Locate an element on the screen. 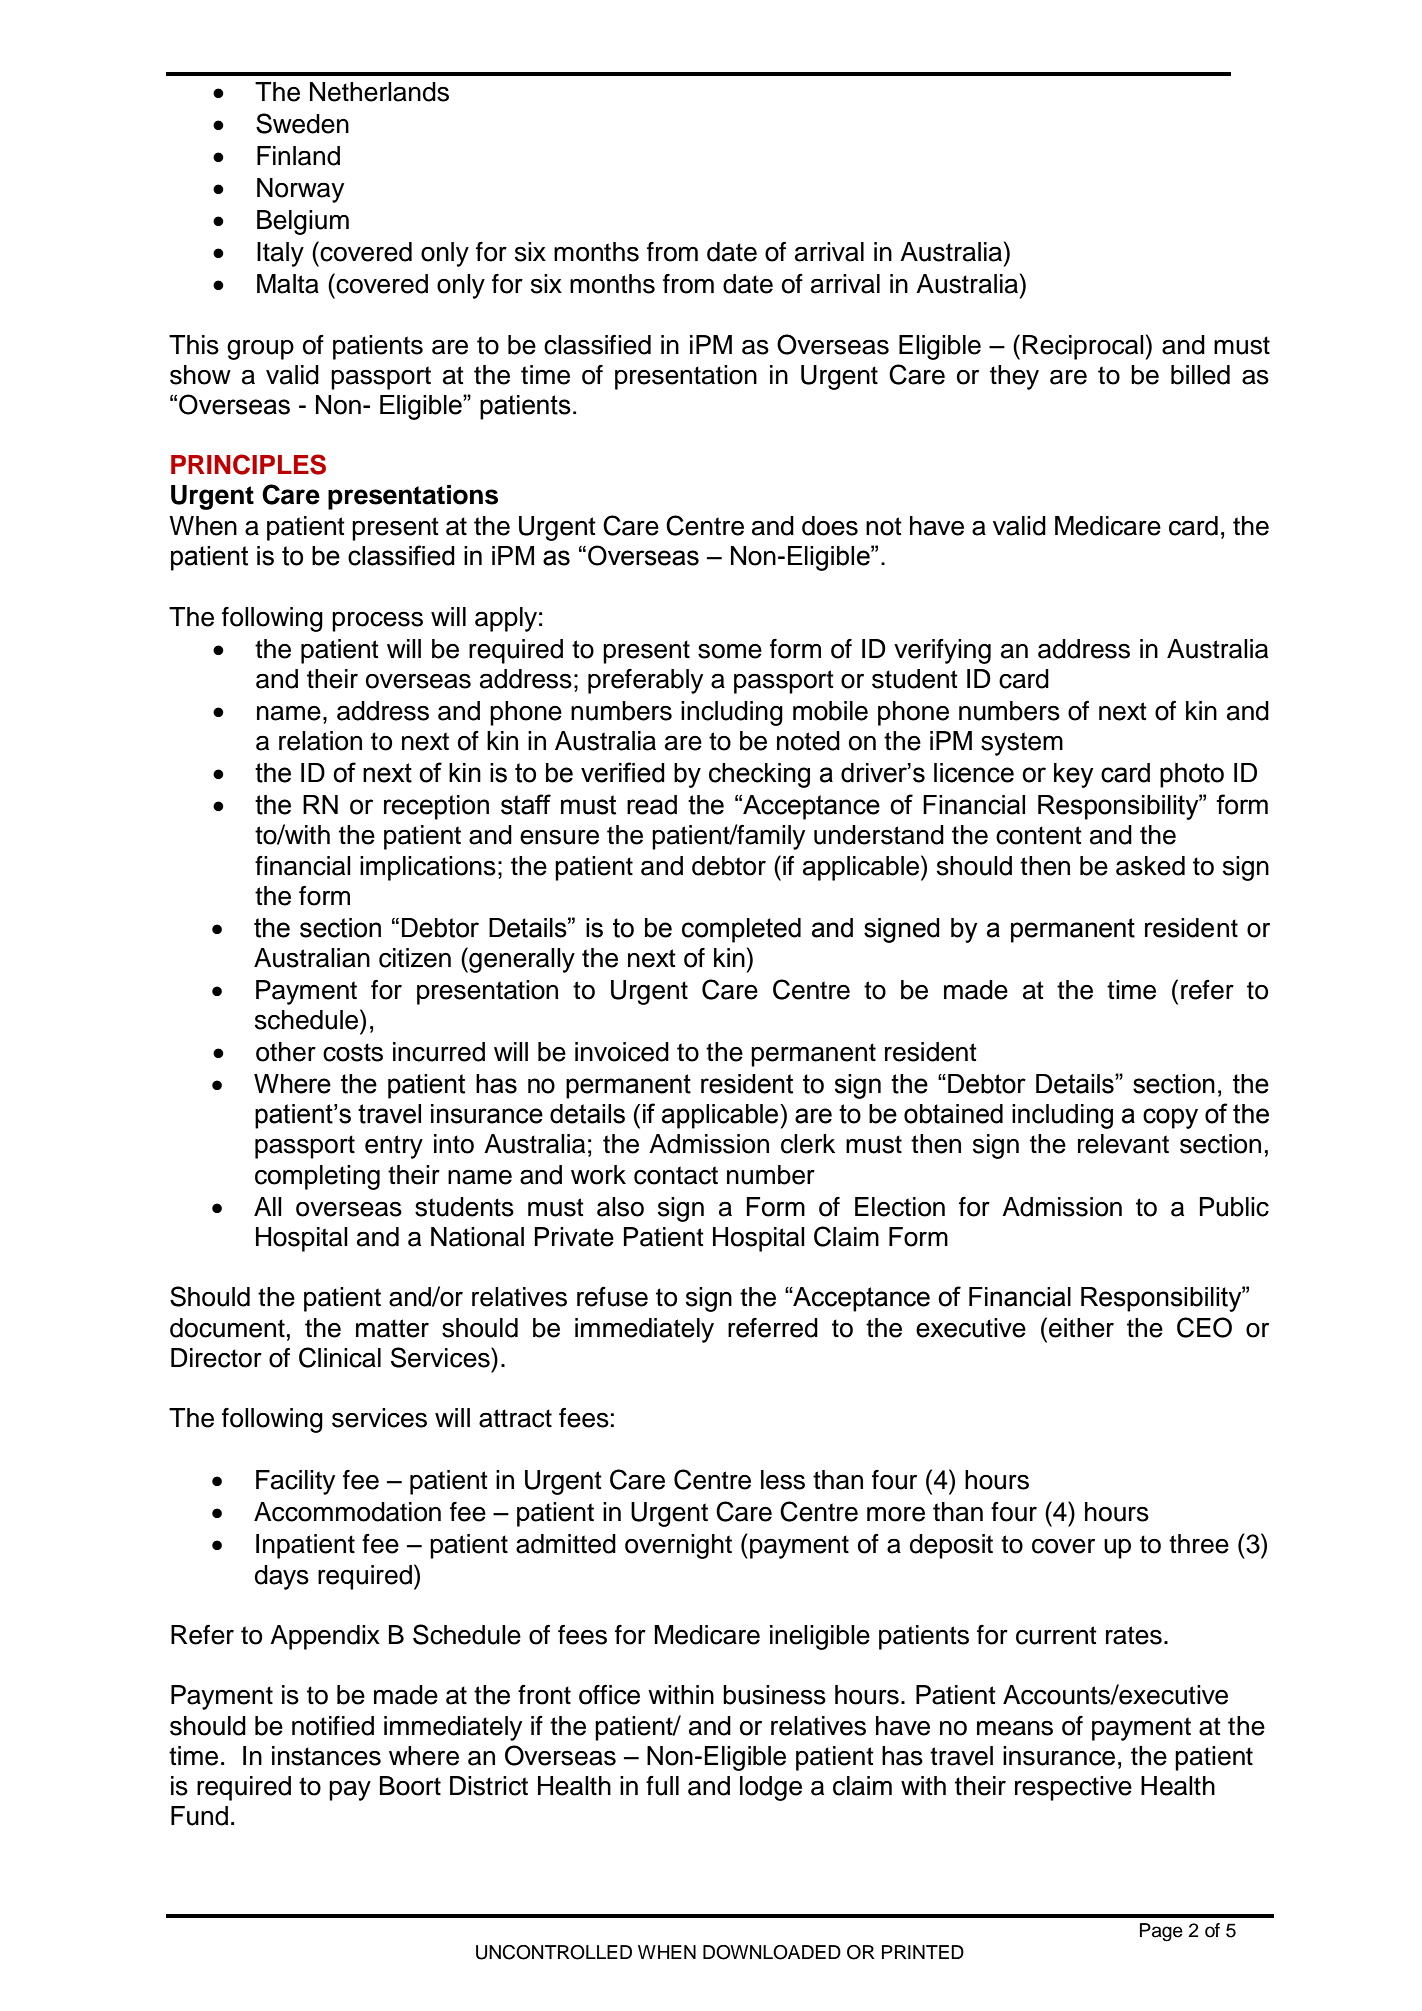 The width and height of the screenshot is (1422, 2011). Accommodation is located at coordinates (347, 1512).
